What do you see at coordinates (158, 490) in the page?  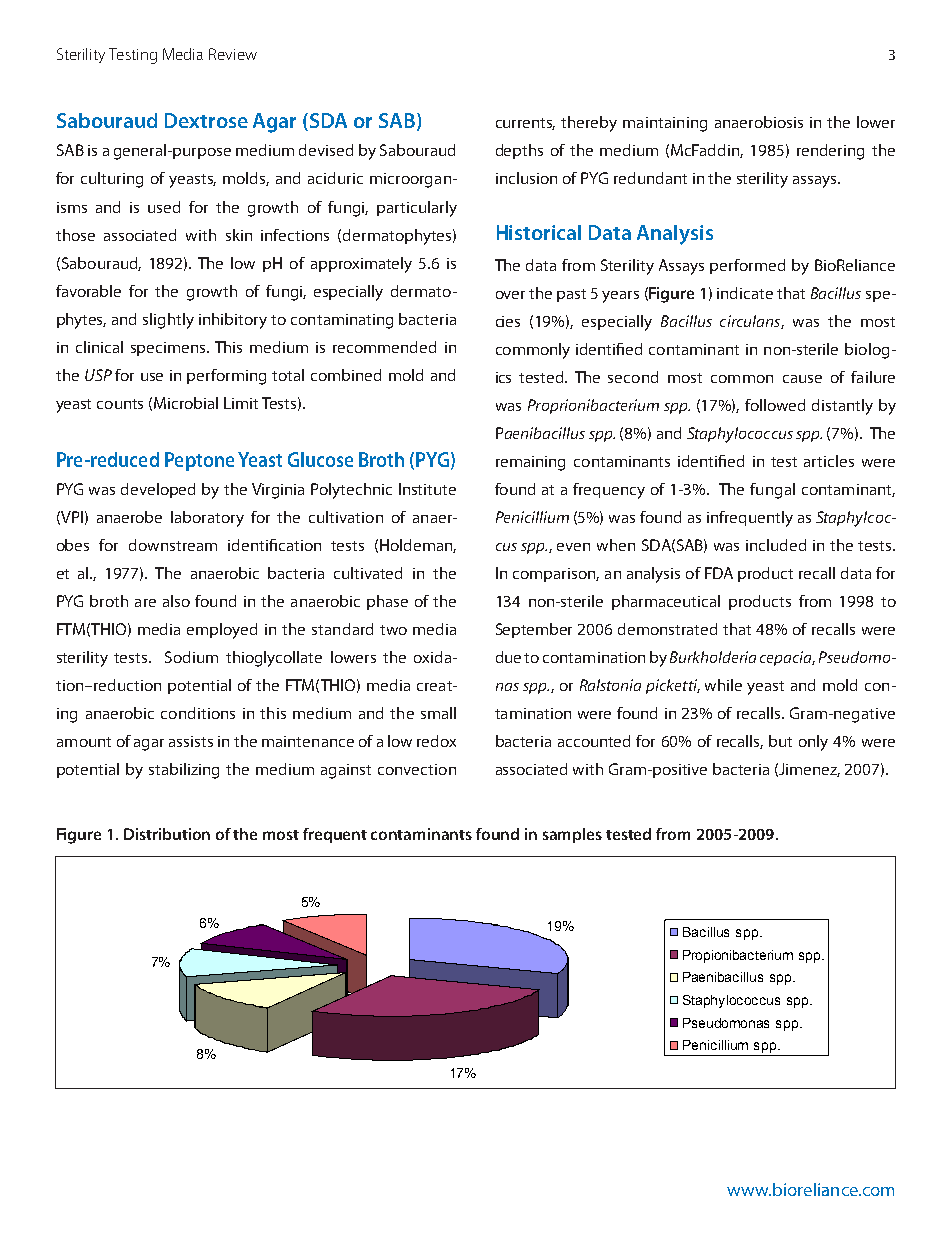 I see `developed` at bounding box center [158, 490].
